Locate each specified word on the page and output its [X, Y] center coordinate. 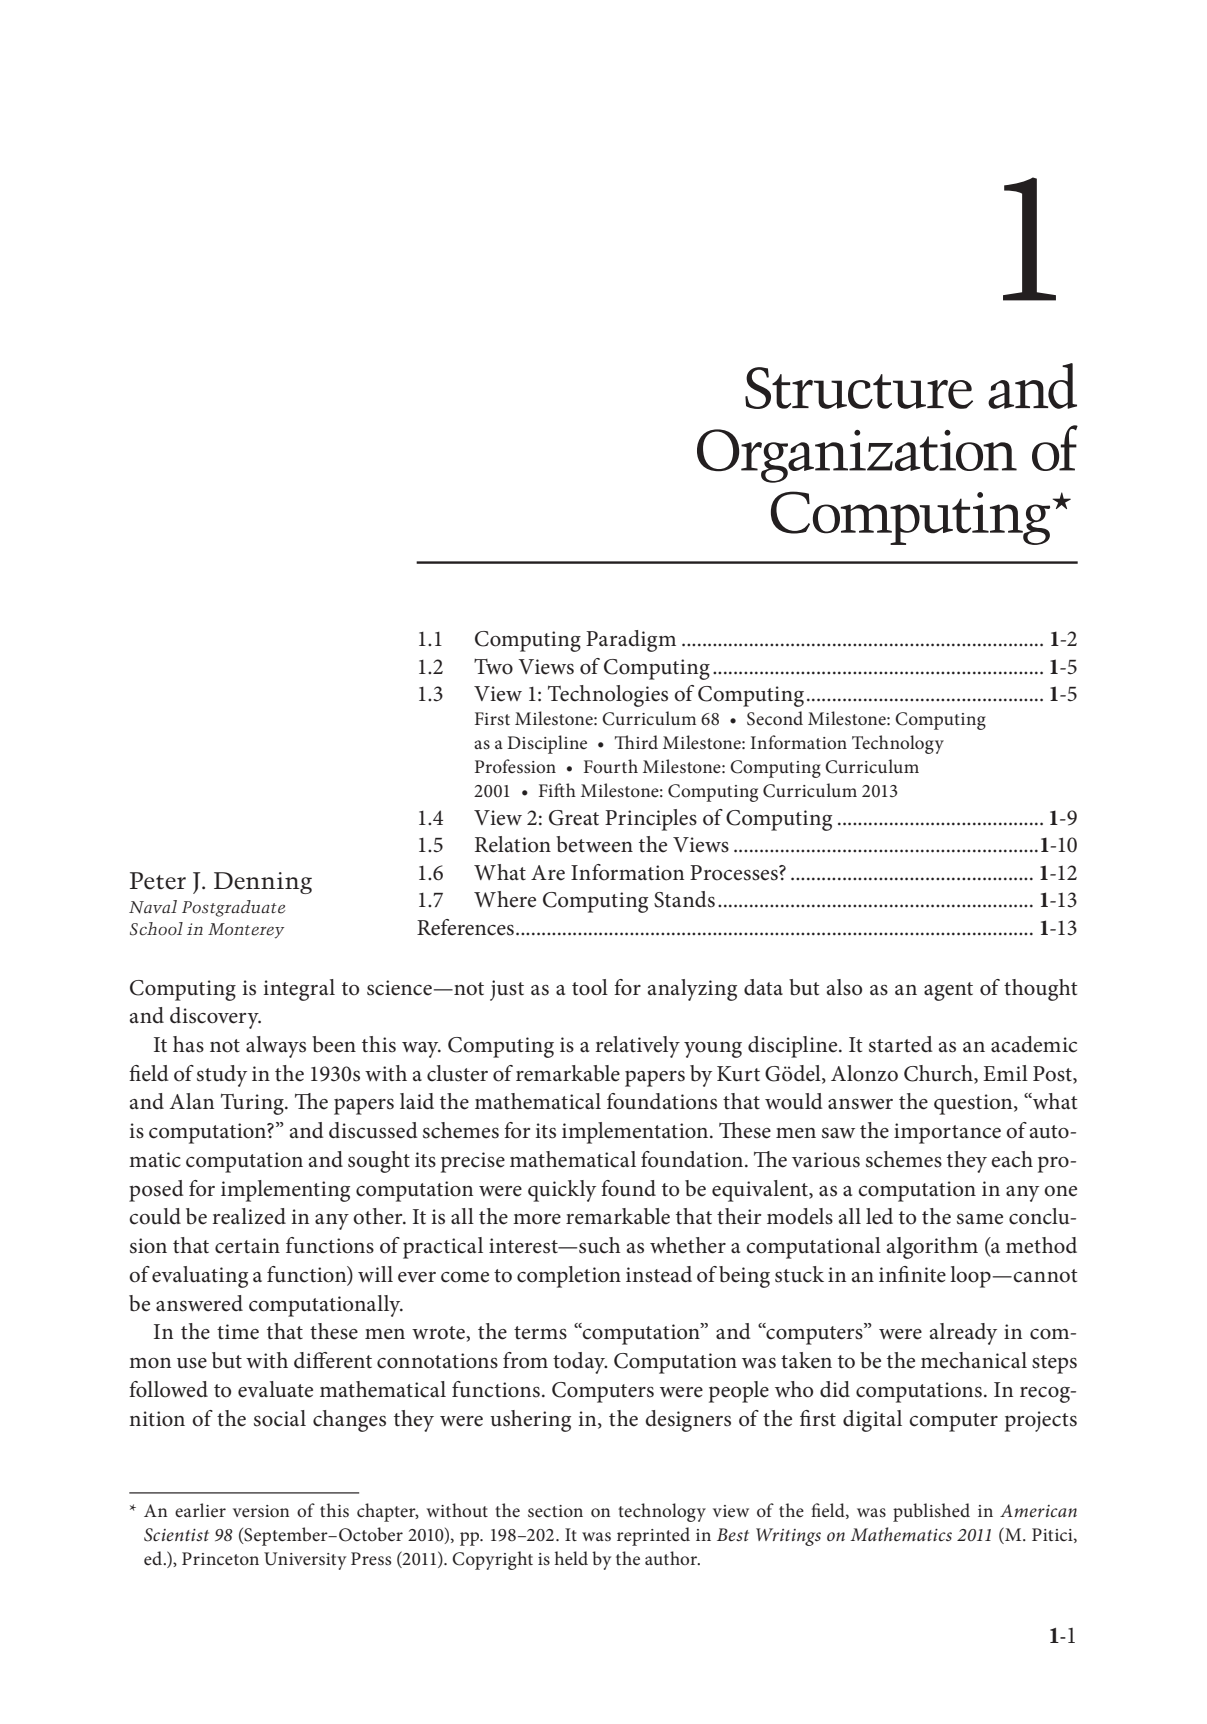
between [594, 844]
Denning [263, 883]
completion [569, 1277]
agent [948, 991]
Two [493, 667]
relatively [638, 1047]
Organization [857, 456]
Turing [253, 1104]
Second [775, 718]
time [238, 1332]
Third [636, 742]
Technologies [608, 696]
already [963, 1334]
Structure [859, 388]
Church [939, 1074]
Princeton [220, 1558]
